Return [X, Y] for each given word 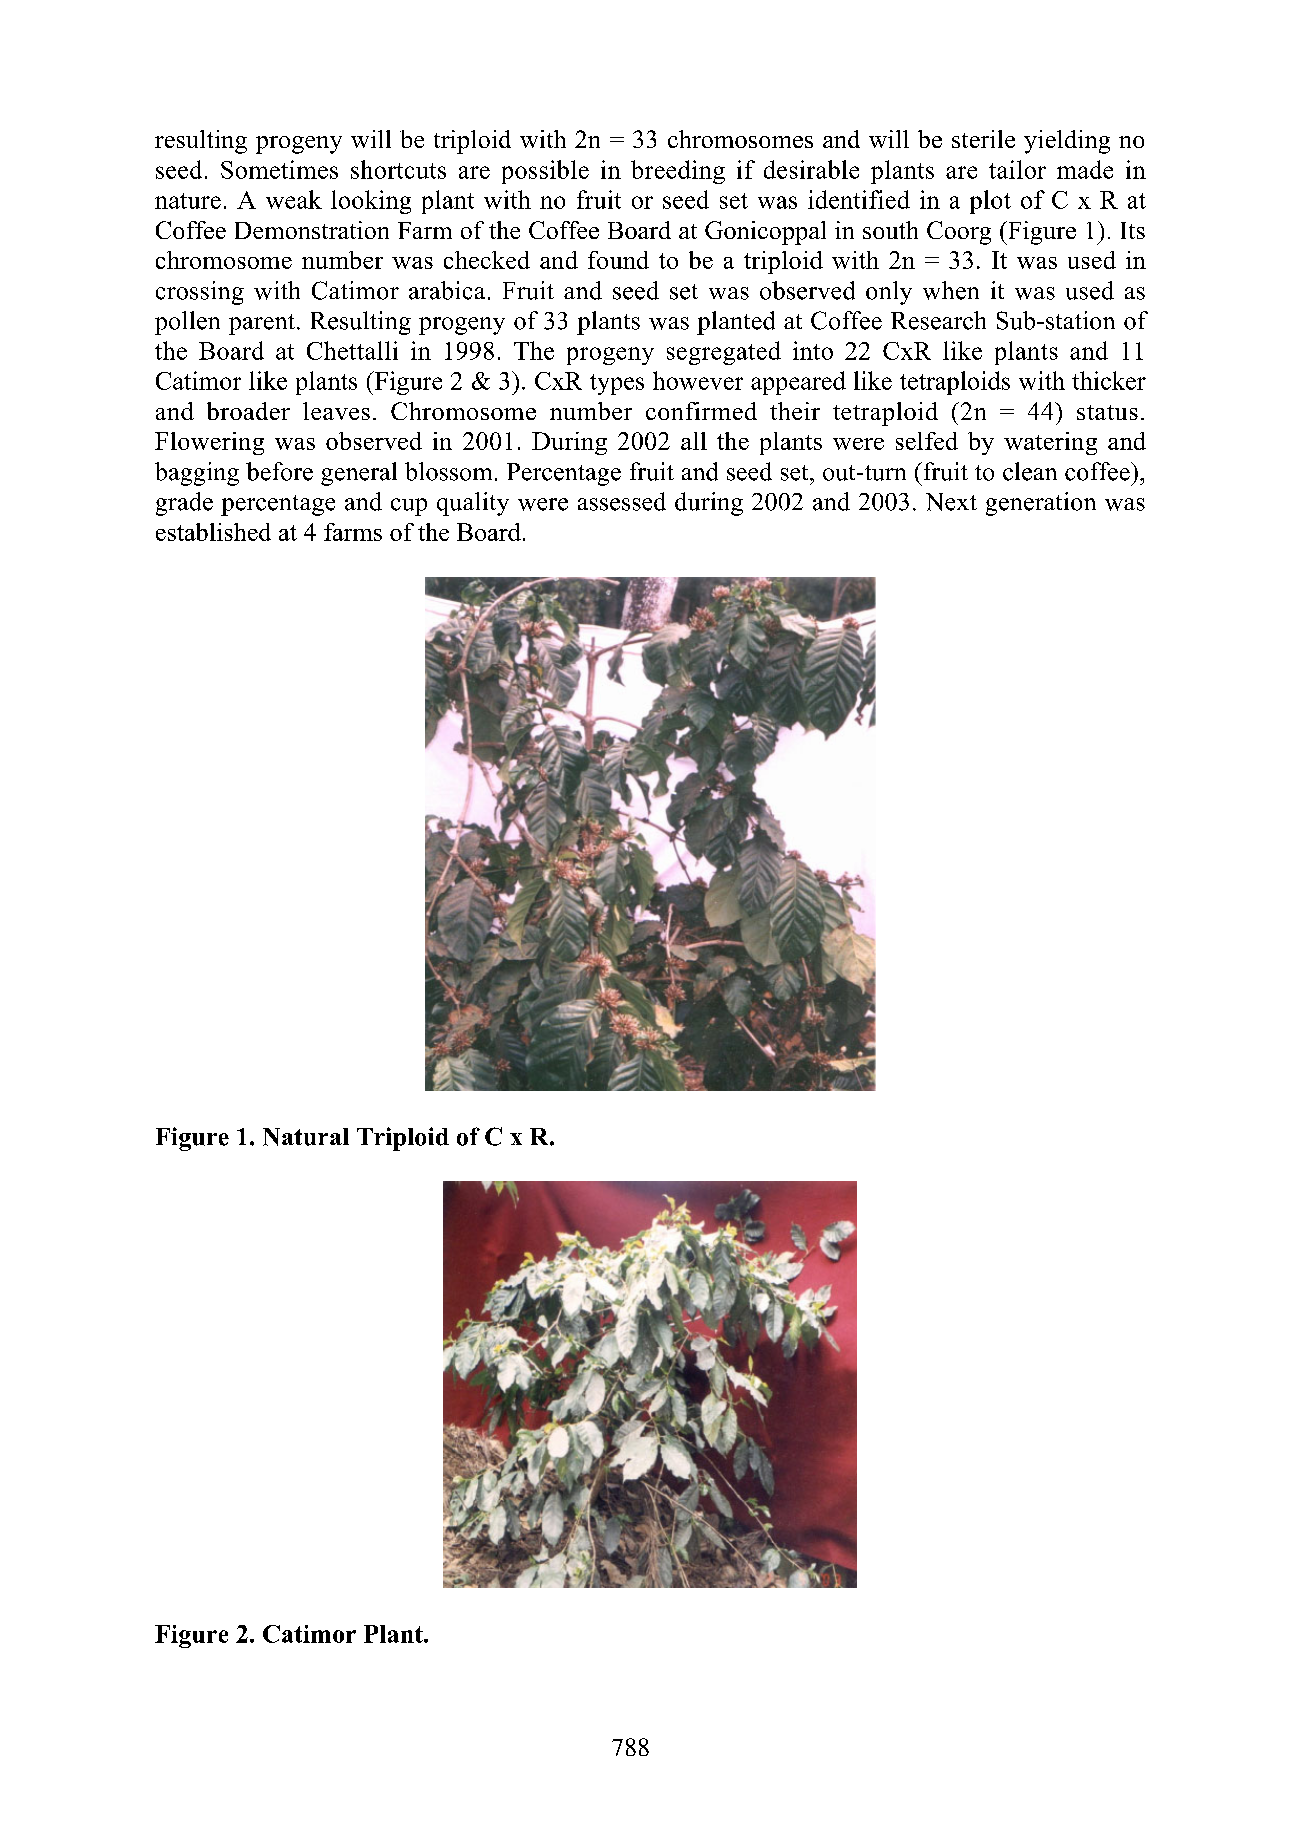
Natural [306, 1137]
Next [951, 502]
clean [1030, 471]
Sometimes [279, 169]
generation [1041, 504]
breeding [678, 172]
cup [409, 507]
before [279, 471]
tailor [1017, 169]
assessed [622, 501]
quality [473, 504]
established [213, 532]
